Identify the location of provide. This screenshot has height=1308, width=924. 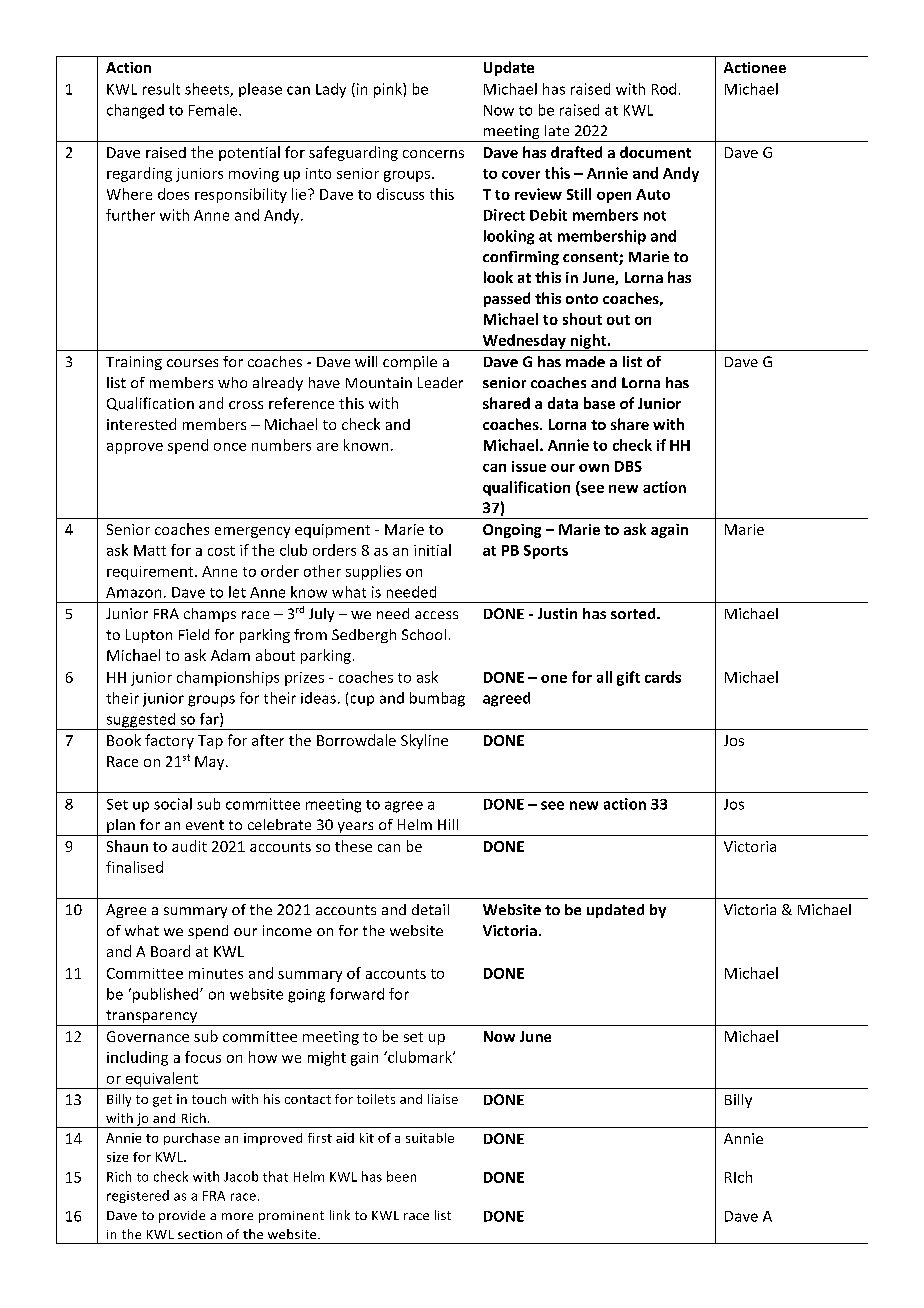
(182, 1216).
